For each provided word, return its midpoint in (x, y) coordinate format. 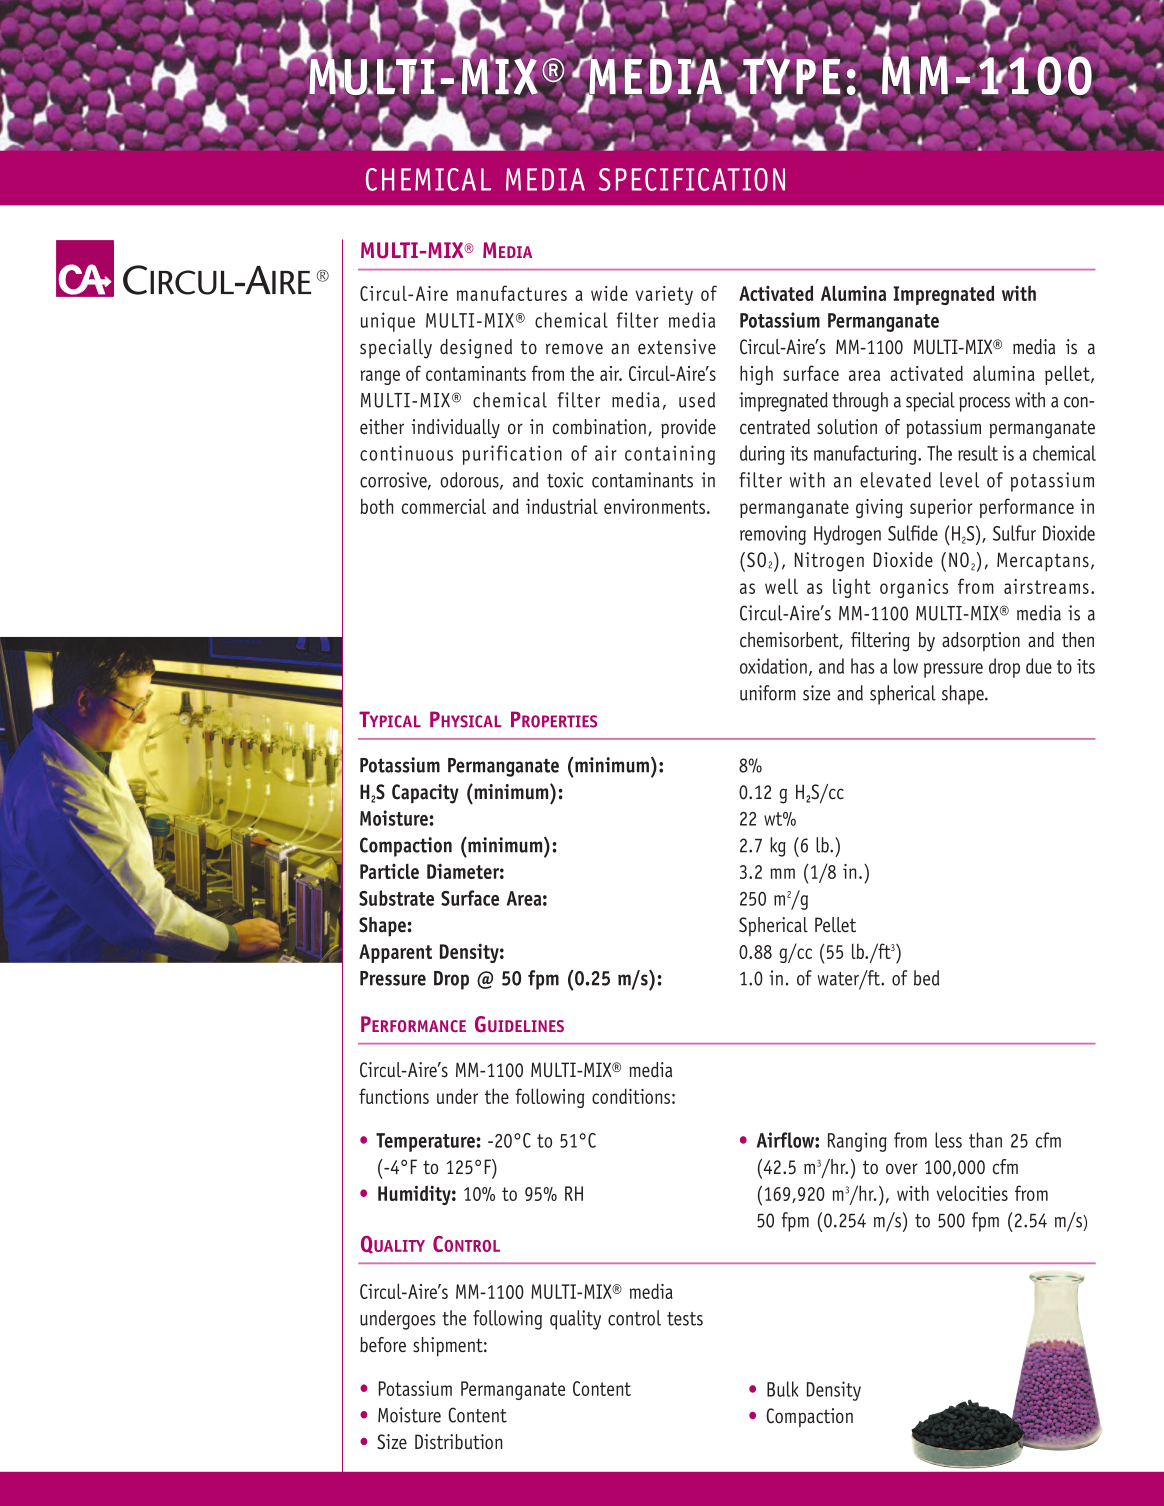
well (781, 586)
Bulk (782, 1389)
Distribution (458, 1442)
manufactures (512, 293)
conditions (631, 1096)
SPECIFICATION (692, 179)
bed (927, 978)
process (984, 404)
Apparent (395, 953)
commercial (444, 506)
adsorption (981, 642)
